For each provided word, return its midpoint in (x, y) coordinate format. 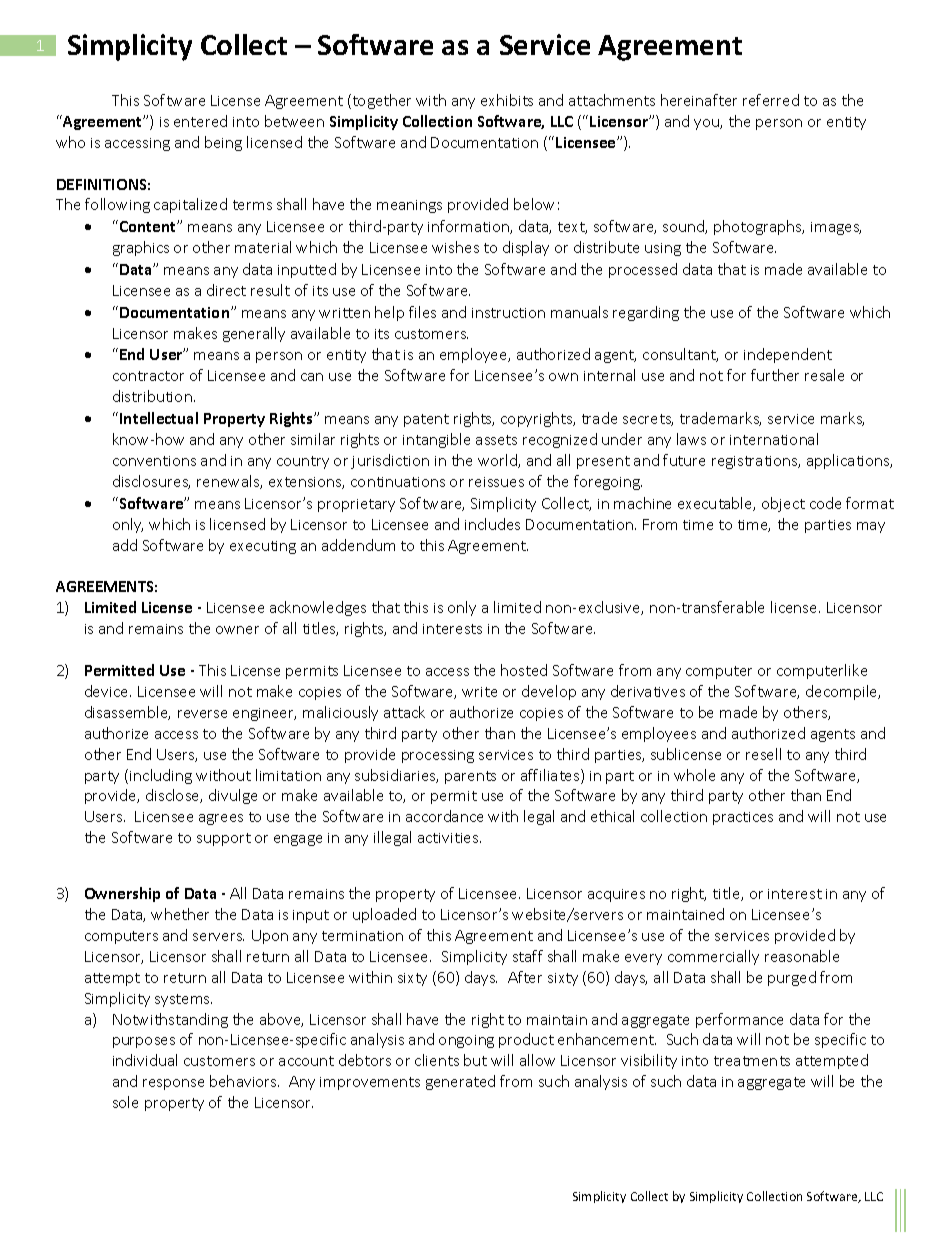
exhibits (507, 100)
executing (263, 547)
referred (771, 100)
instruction (508, 313)
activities (449, 838)
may (871, 527)
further (775, 375)
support (224, 839)
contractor (148, 376)
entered (200, 121)
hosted (524, 670)
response (173, 1084)
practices (743, 818)
